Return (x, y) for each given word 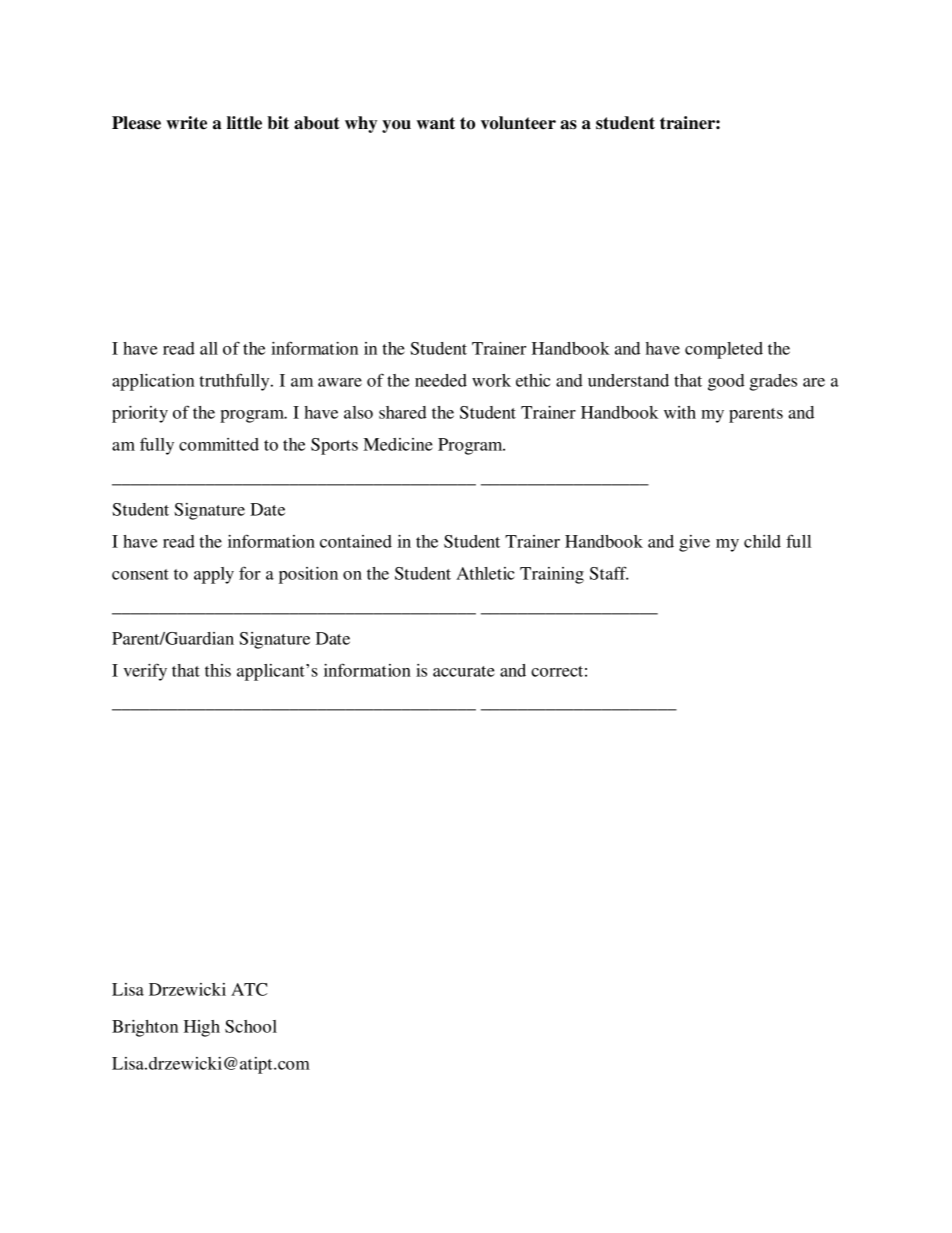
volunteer (518, 123)
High (202, 1028)
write (186, 123)
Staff (609, 573)
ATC (249, 989)
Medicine (398, 444)
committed (219, 444)
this (218, 670)
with (680, 412)
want (436, 123)
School (251, 1026)
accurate (464, 671)
